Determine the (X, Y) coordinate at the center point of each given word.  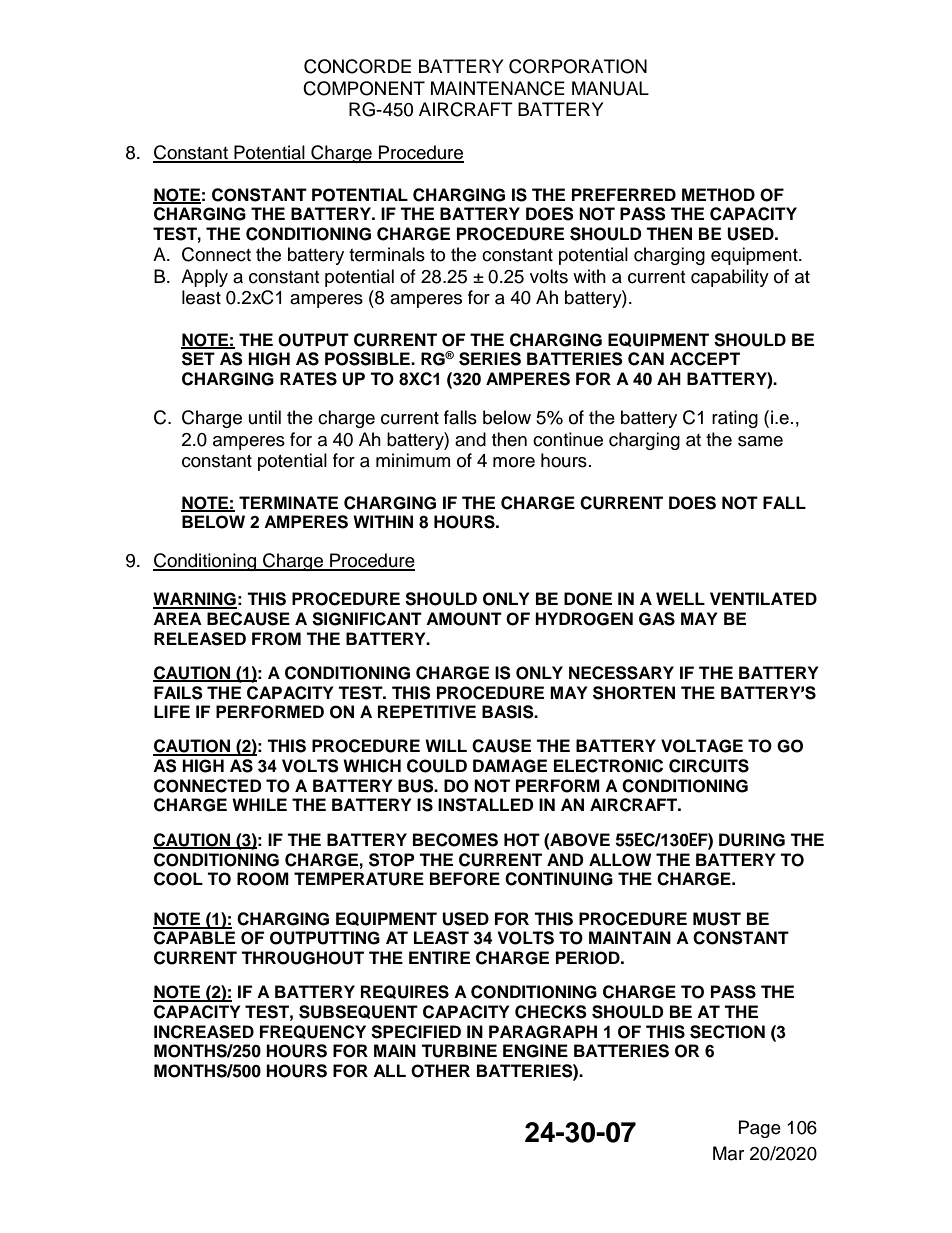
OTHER (440, 1071)
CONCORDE (357, 66)
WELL (680, 598)
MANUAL (610, 88)
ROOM (263, 879)
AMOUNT (464, 619)
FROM (276, 639)
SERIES (490, 359)
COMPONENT (364, 88)
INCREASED (204, 1032)
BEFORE (465, 879)
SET (198, 359)
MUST (717, 919)
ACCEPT (705, 359)
